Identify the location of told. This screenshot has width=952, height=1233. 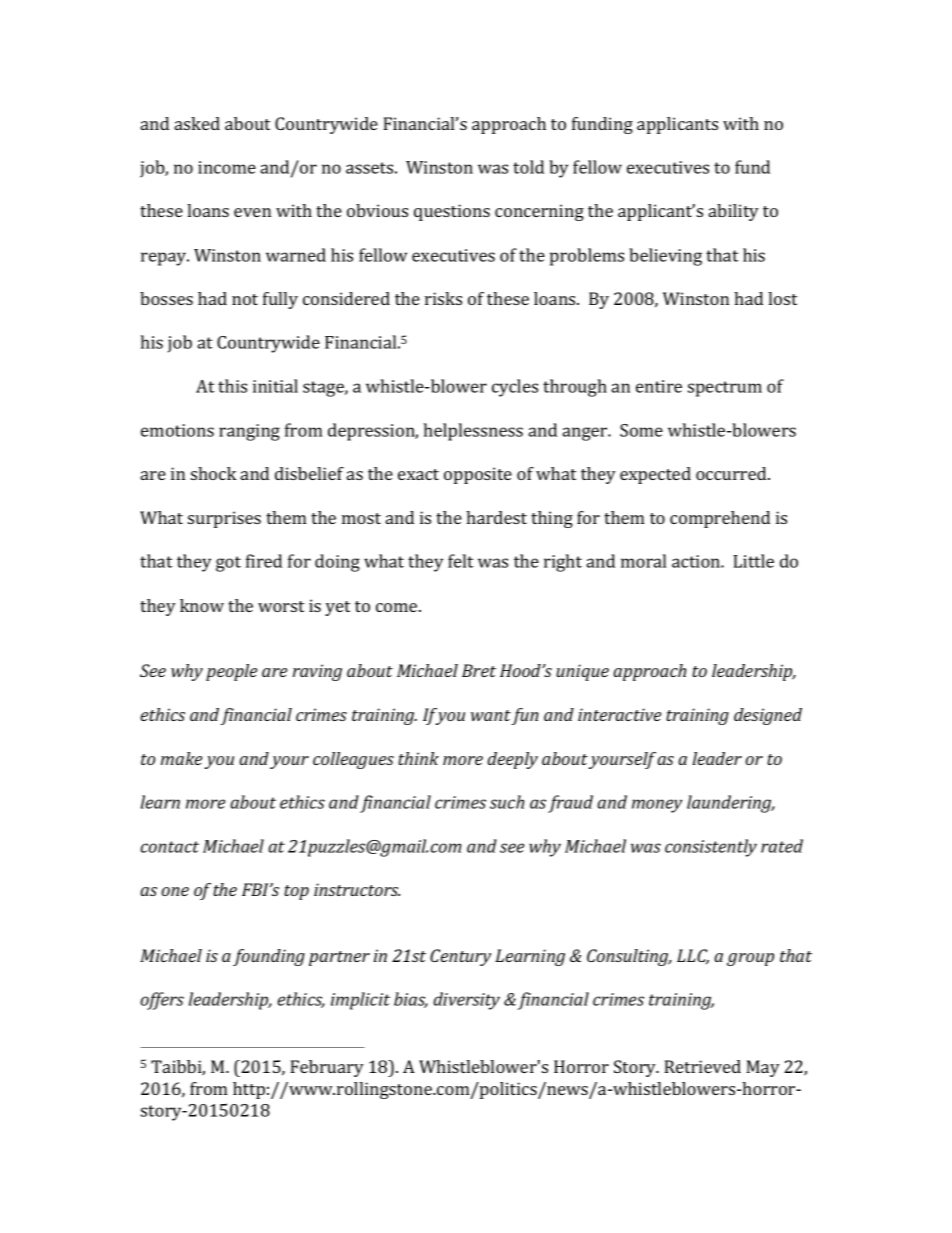
(528, 167).
